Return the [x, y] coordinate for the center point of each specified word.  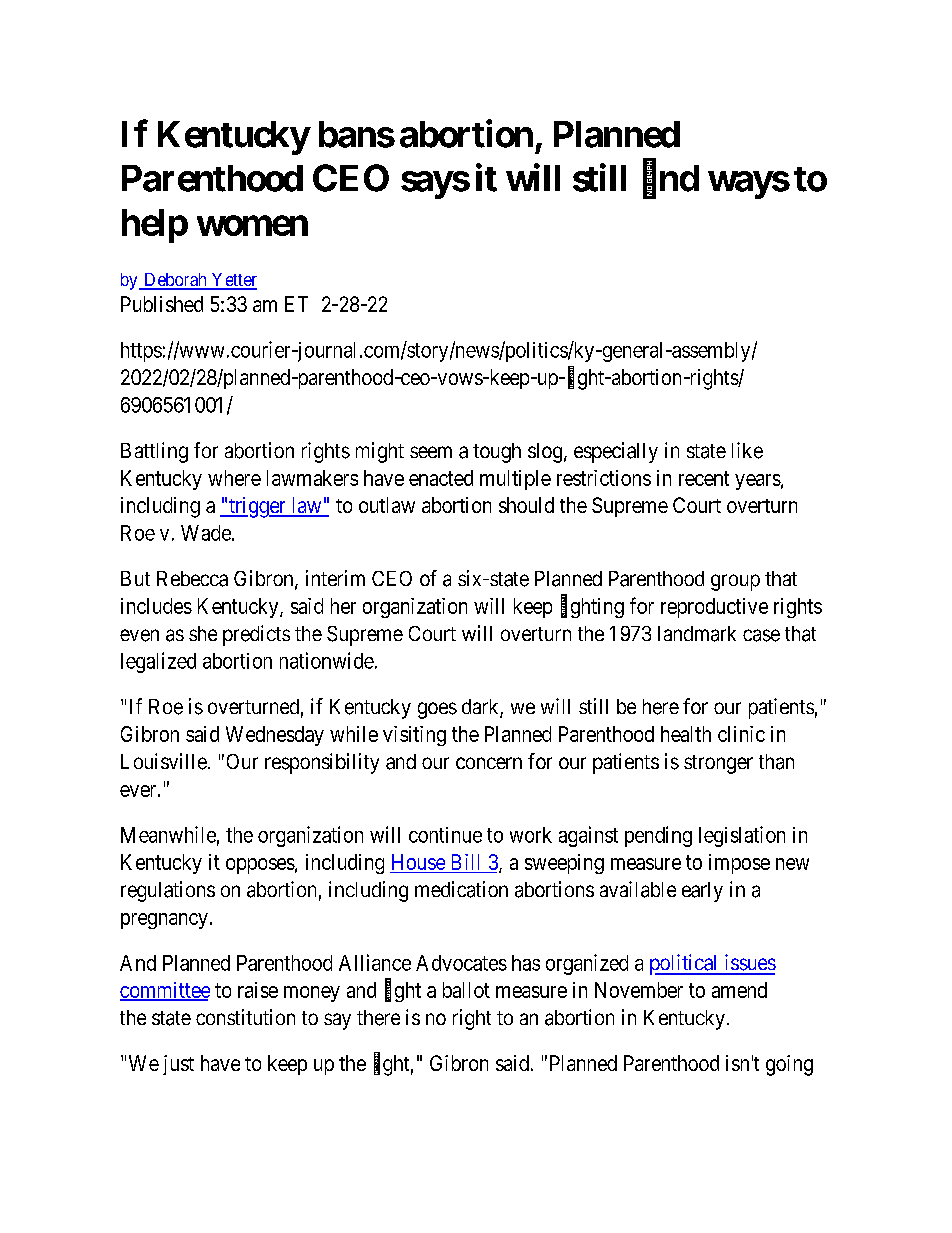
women [252, 226]
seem [431, 452]
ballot [466, 990]
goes [437, 710]
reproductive [714, 608]
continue [445, 835]
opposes [260, 866]
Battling [154, 452]
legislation [742, 836]
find [671, 179]
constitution [245, 1017]
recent [704, 478]
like [747, 450]
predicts [256, 635]
